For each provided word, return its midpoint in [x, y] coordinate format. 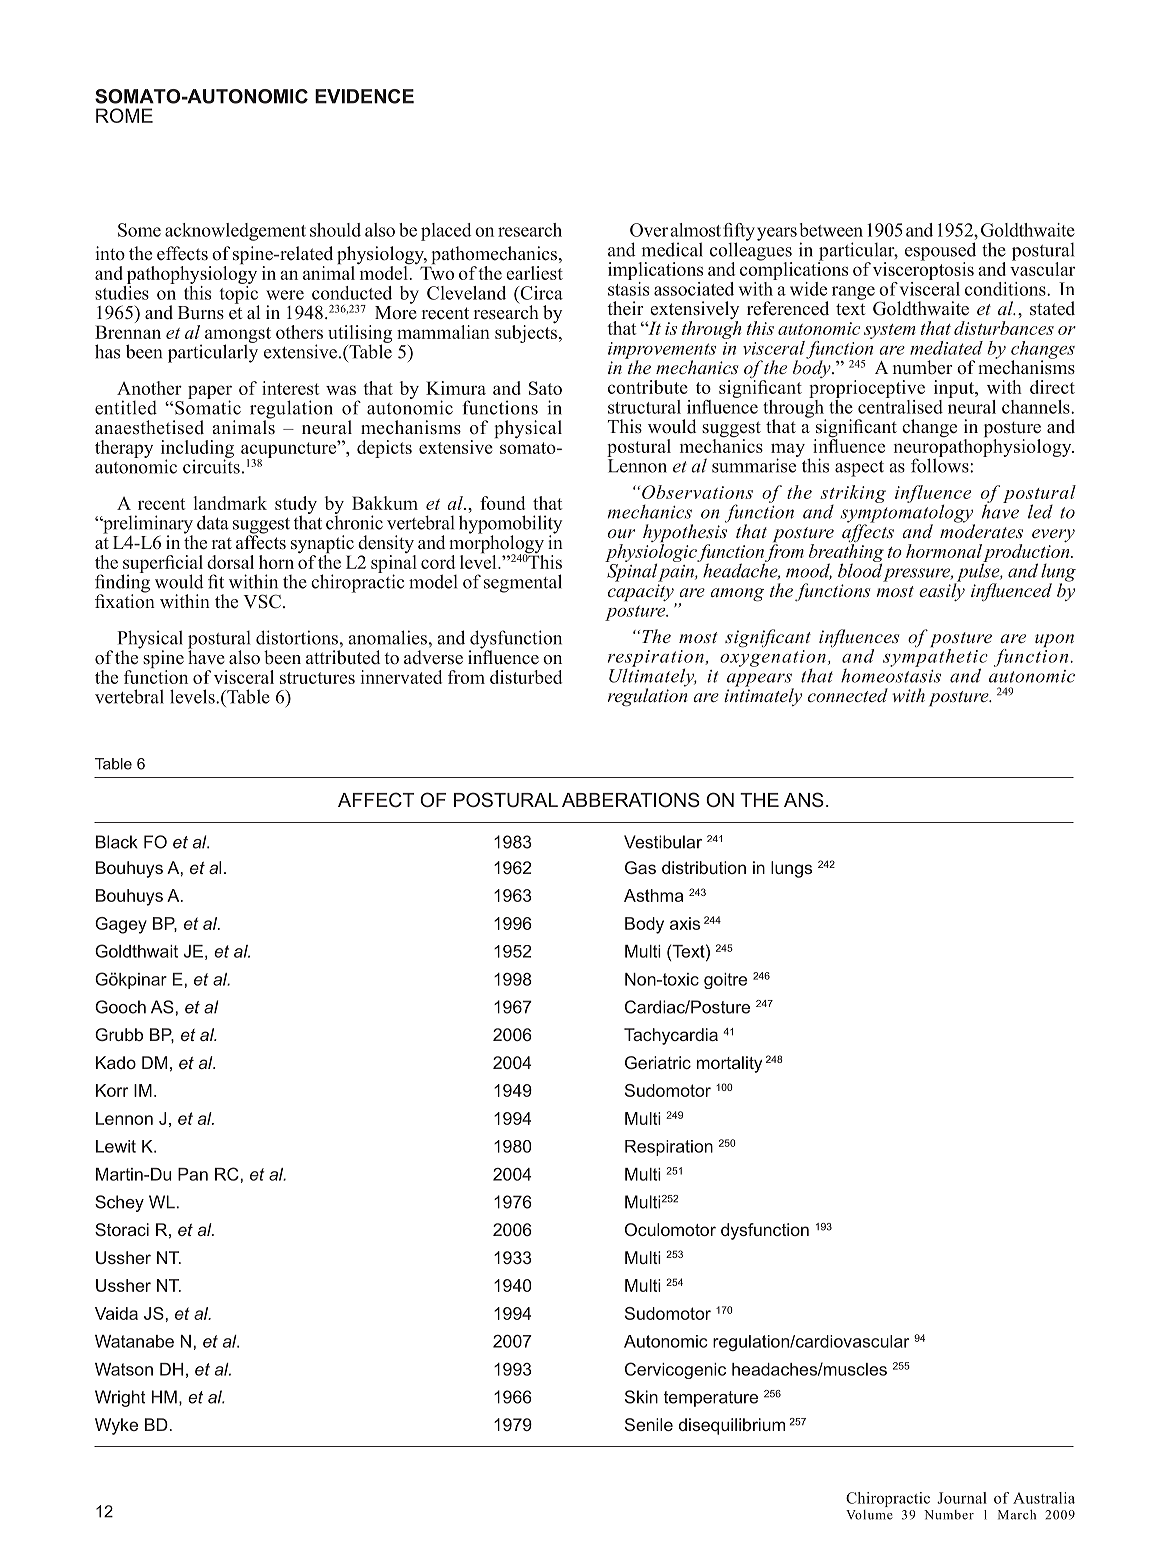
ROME [124, 115]
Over [649, 230]
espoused [940, 252]
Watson [124, 1369]
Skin [641, 1397]
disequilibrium [732, 1426]
